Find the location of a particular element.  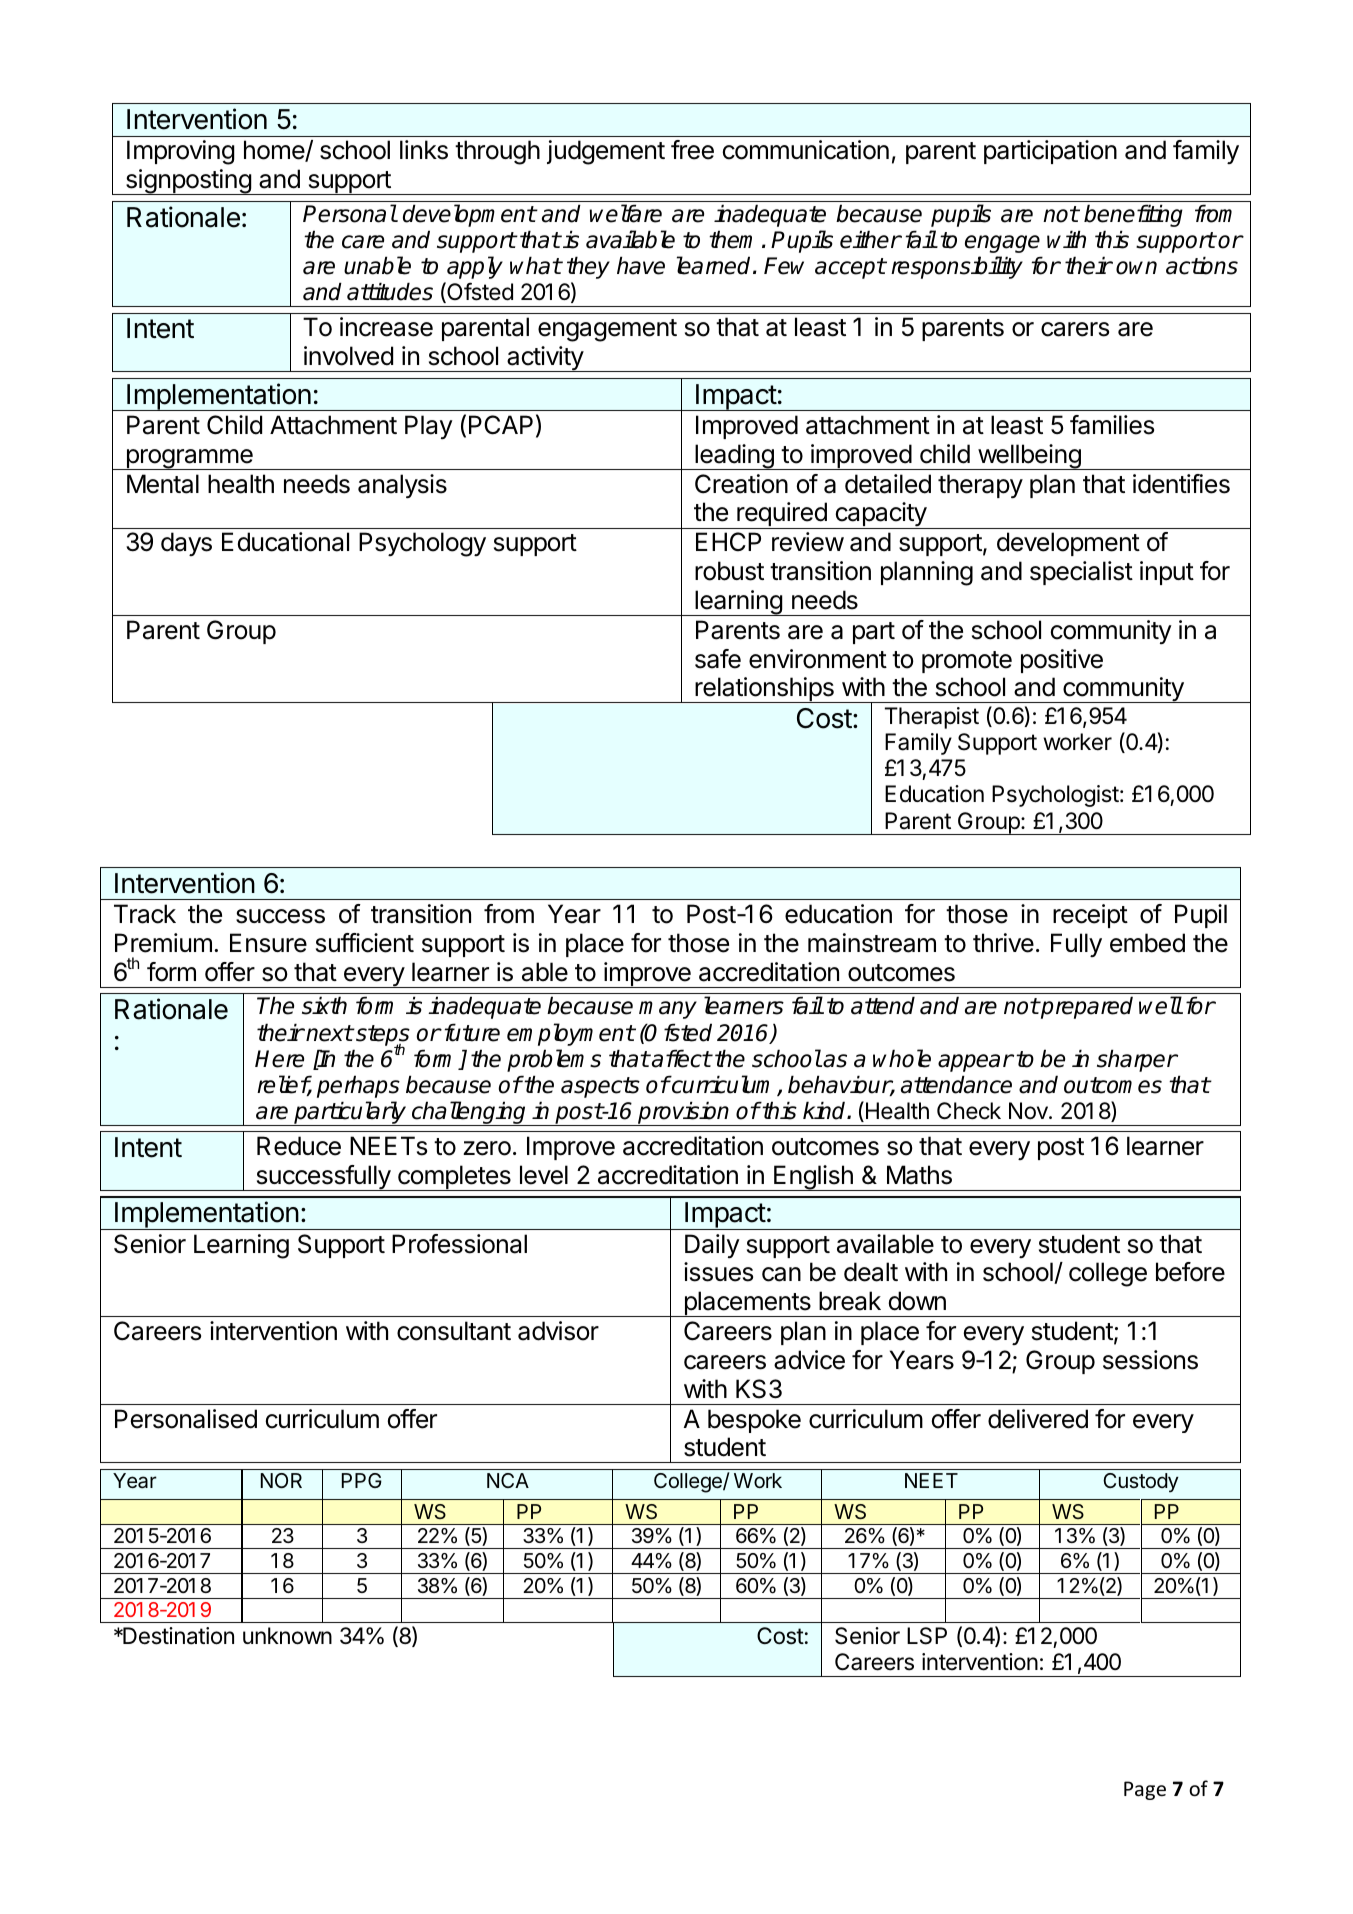

unknown is located at coordinates (287, 1636).
